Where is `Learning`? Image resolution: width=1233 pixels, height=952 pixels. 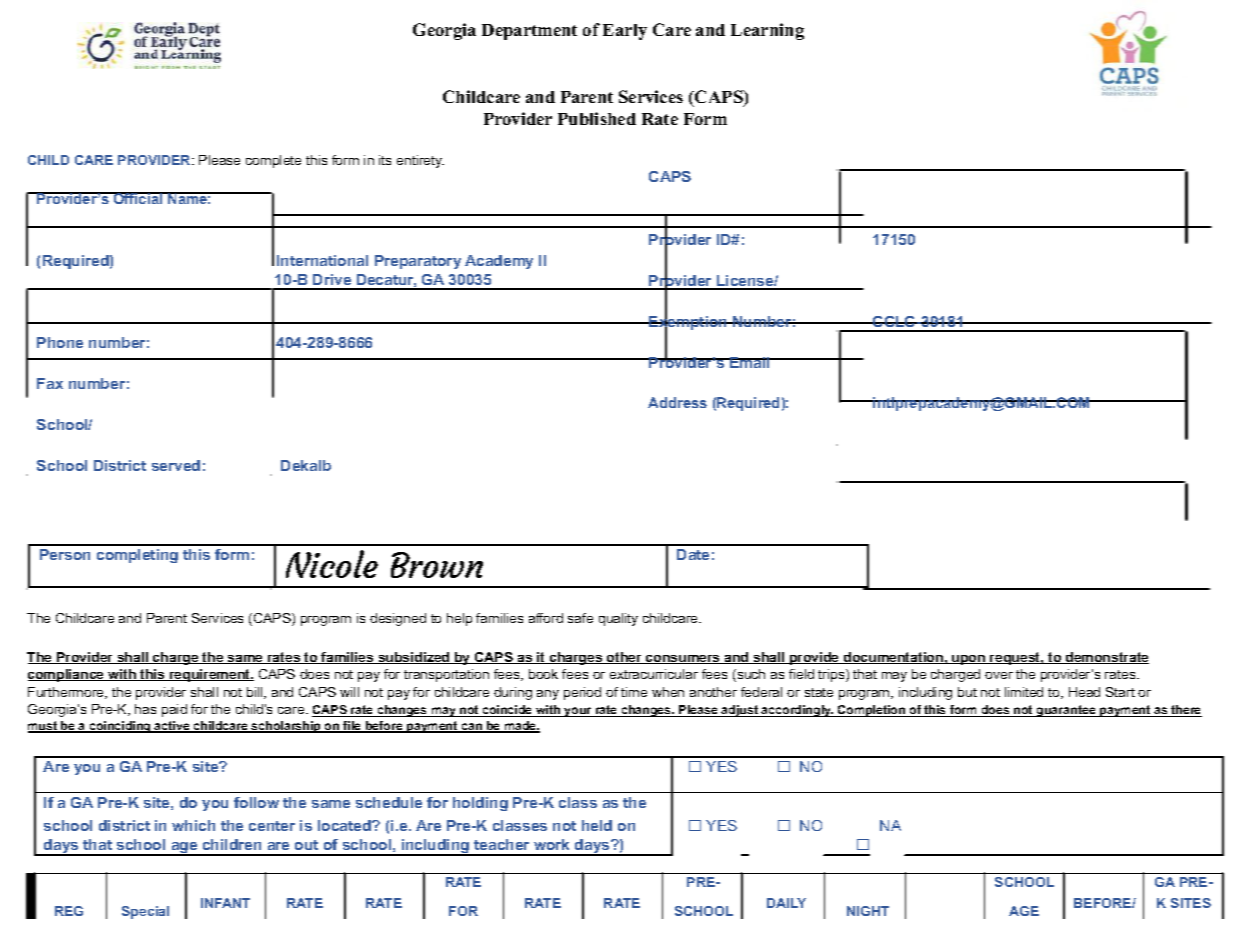
Learning is located at coordinates (767, 31).
